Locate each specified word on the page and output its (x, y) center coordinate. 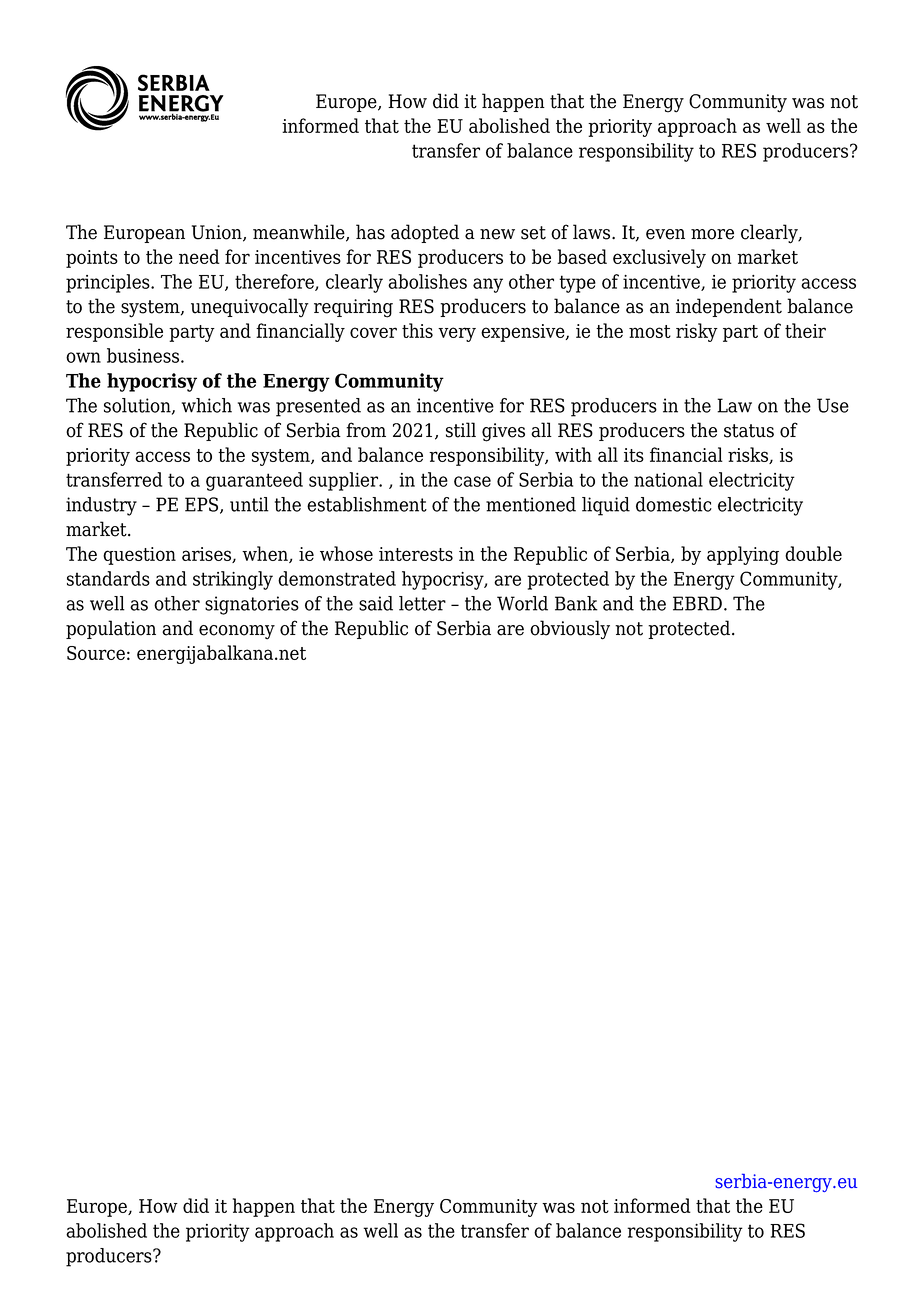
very (457, 334)
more (712, 234)
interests (416, 554)
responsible (114, 332)
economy (237, 632)
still (461, 430)
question (139, 556)
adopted (425, 233)
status (749, 431)
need (199, 256)
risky (697, 332)
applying (743, 555)
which (207, 405)
